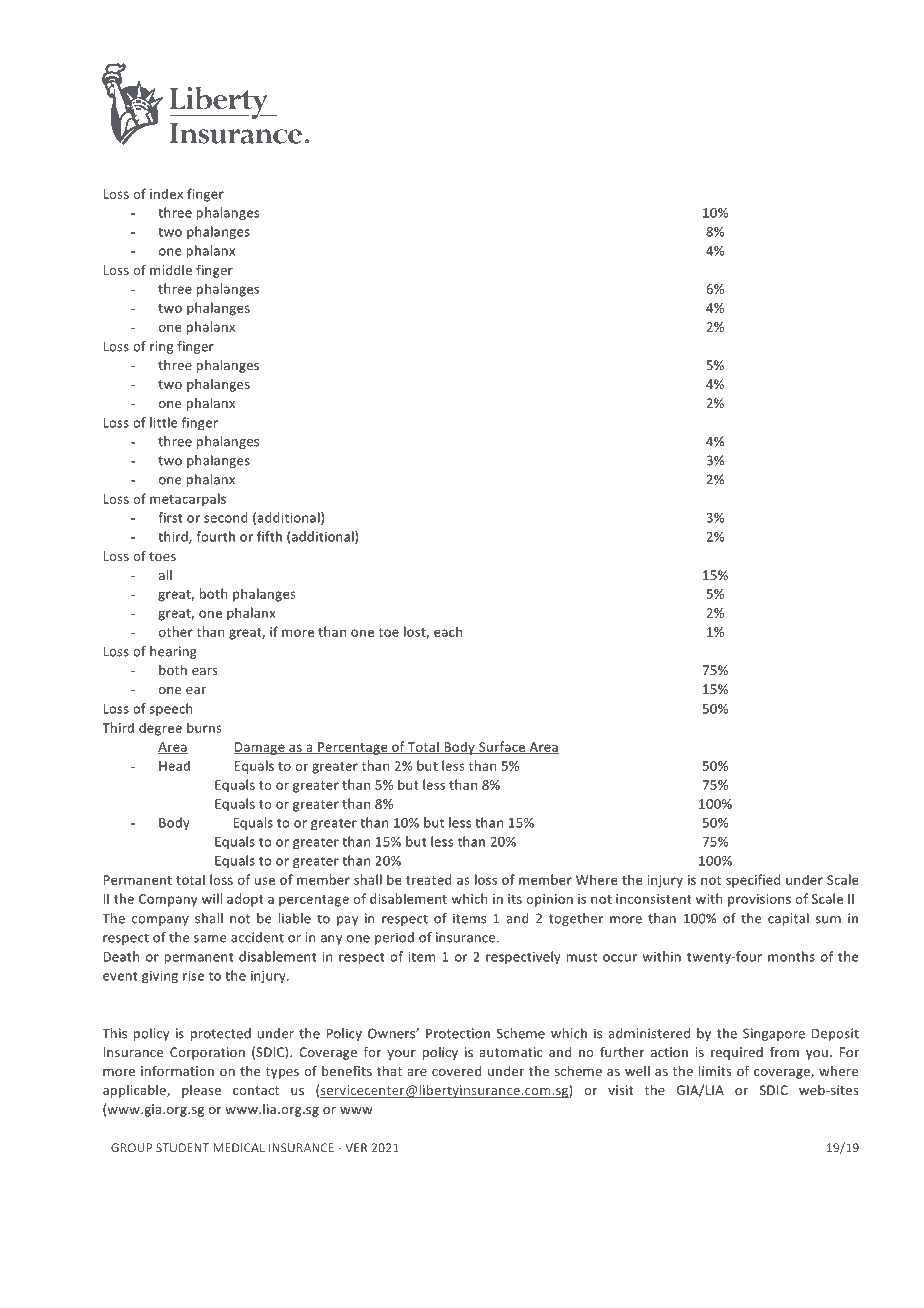 The height and width of the document is (1308, 924). Describe the element at coordinates (171, 270) in the document. I see `middle` at that location.
